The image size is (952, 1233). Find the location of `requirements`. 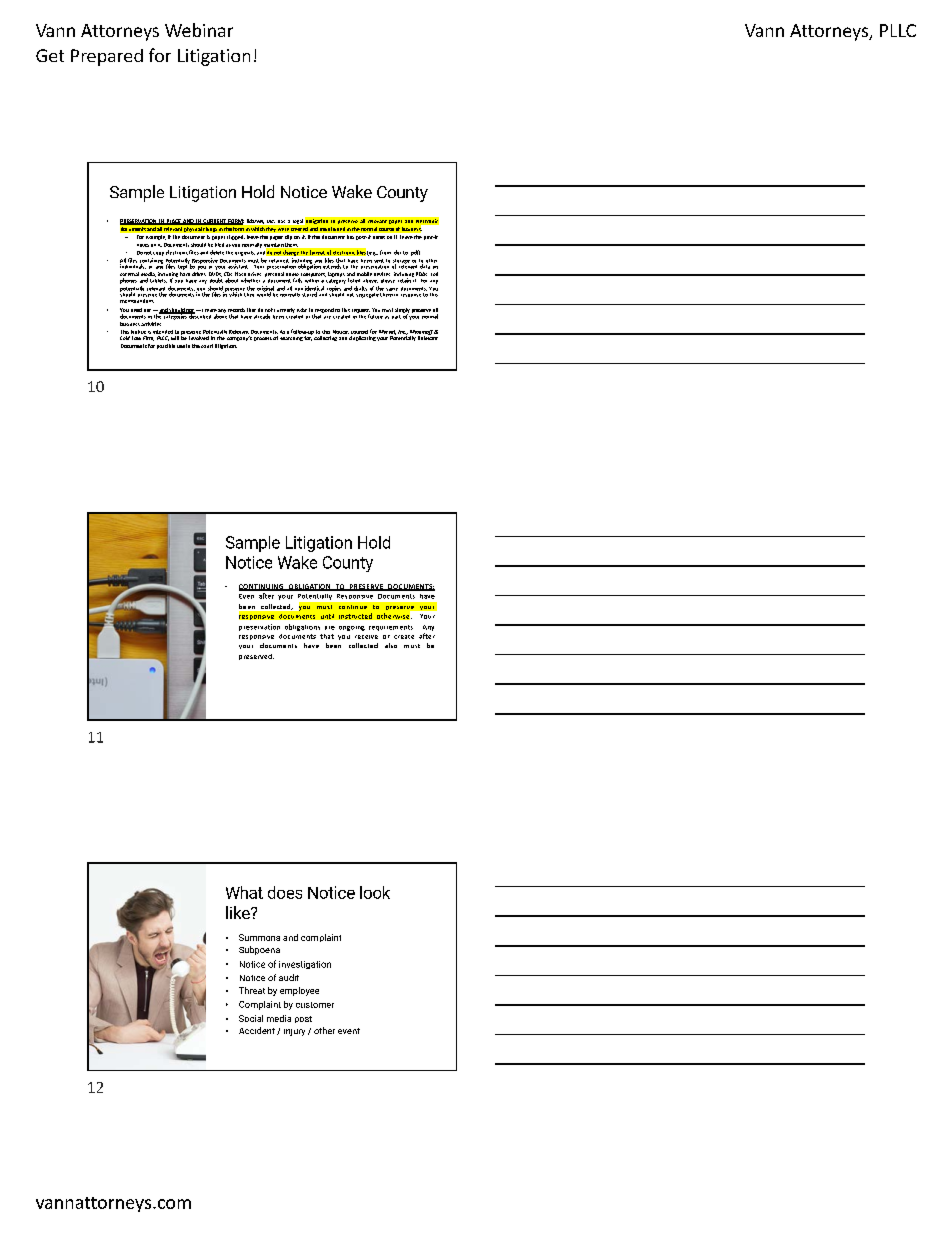

requirements is located at coordinates (391, 628).
